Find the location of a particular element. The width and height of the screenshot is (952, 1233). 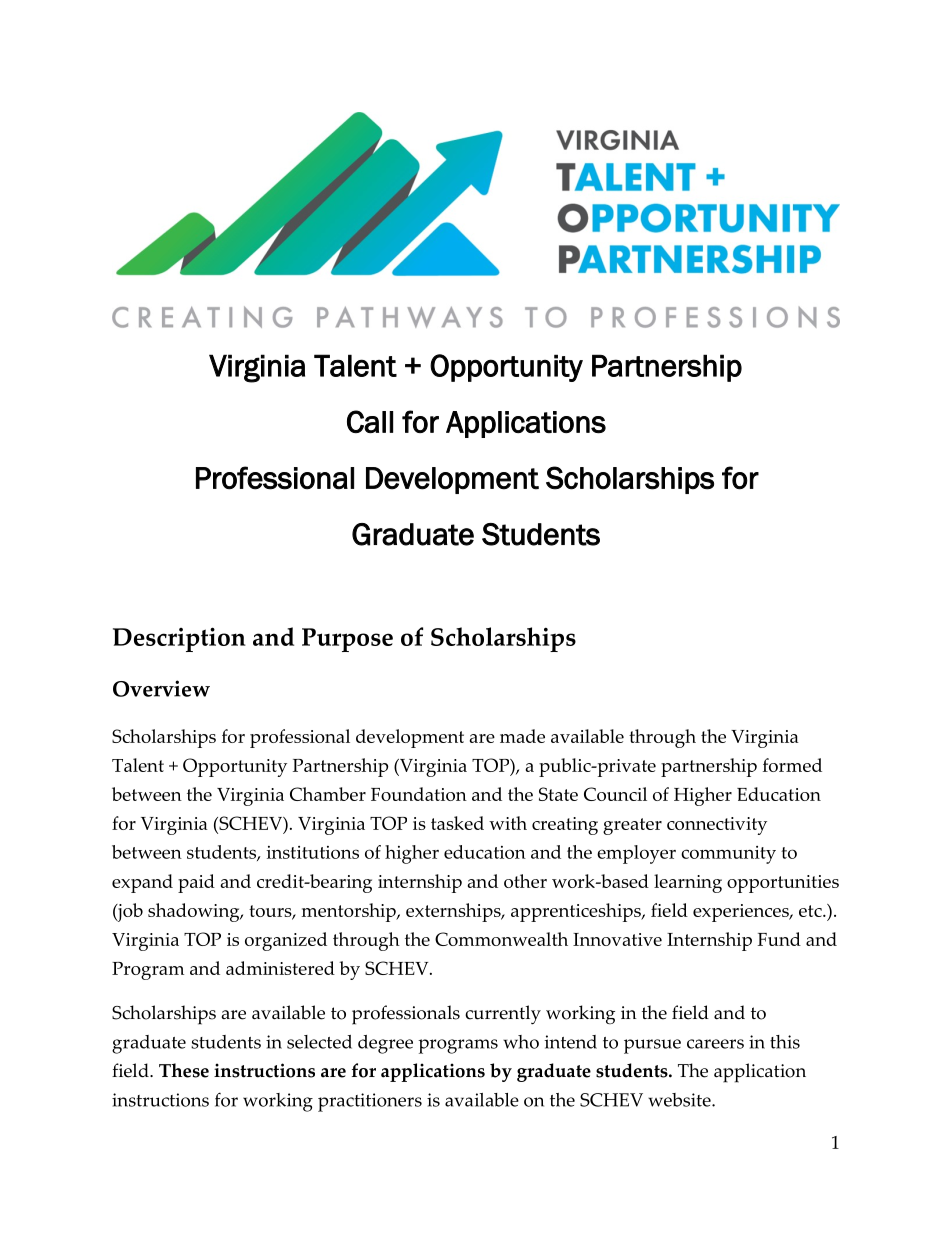

Foundation is located at coordinates (419, 794).
